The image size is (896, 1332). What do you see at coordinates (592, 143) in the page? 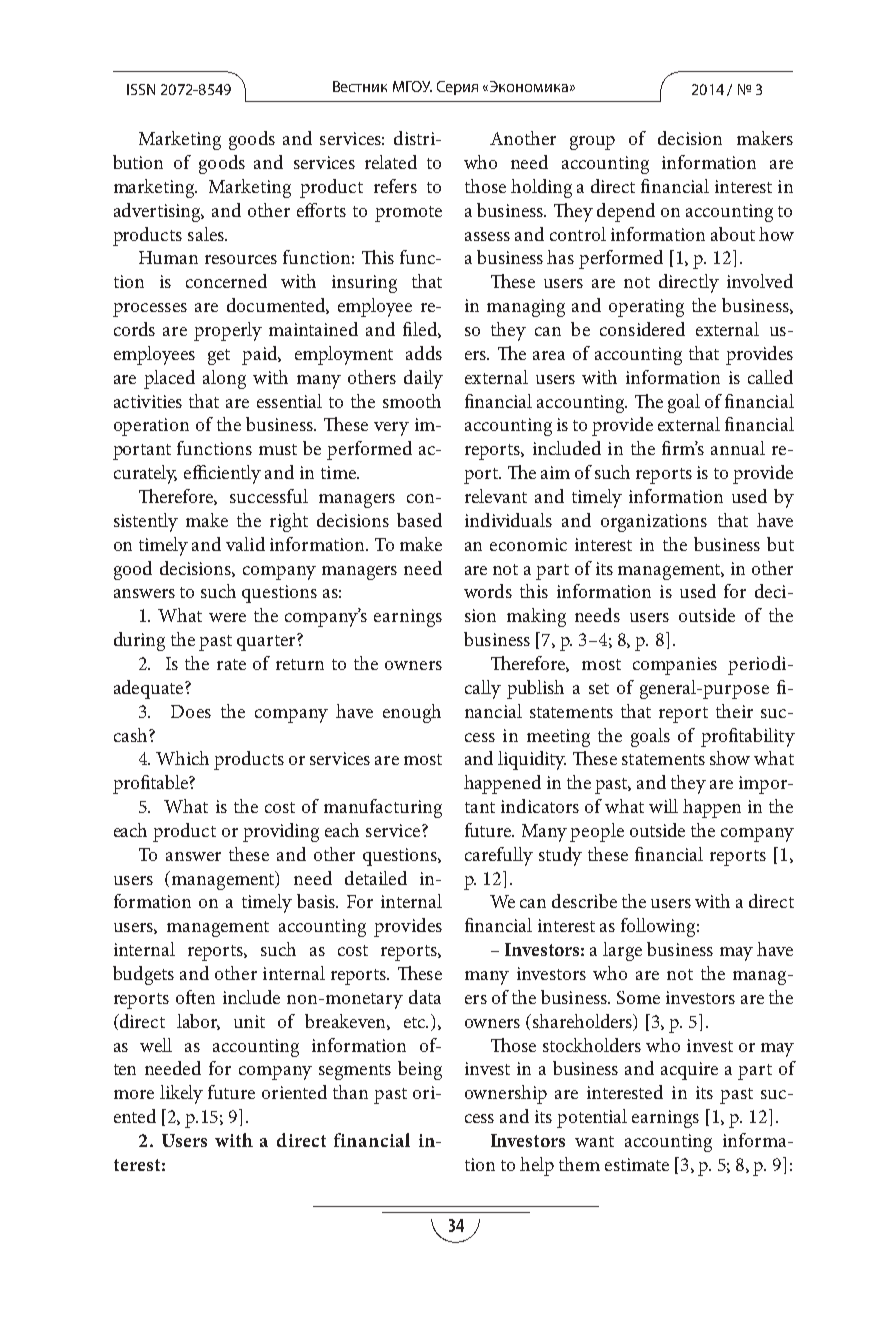
I see `group` at bounding box center [592, 143].
